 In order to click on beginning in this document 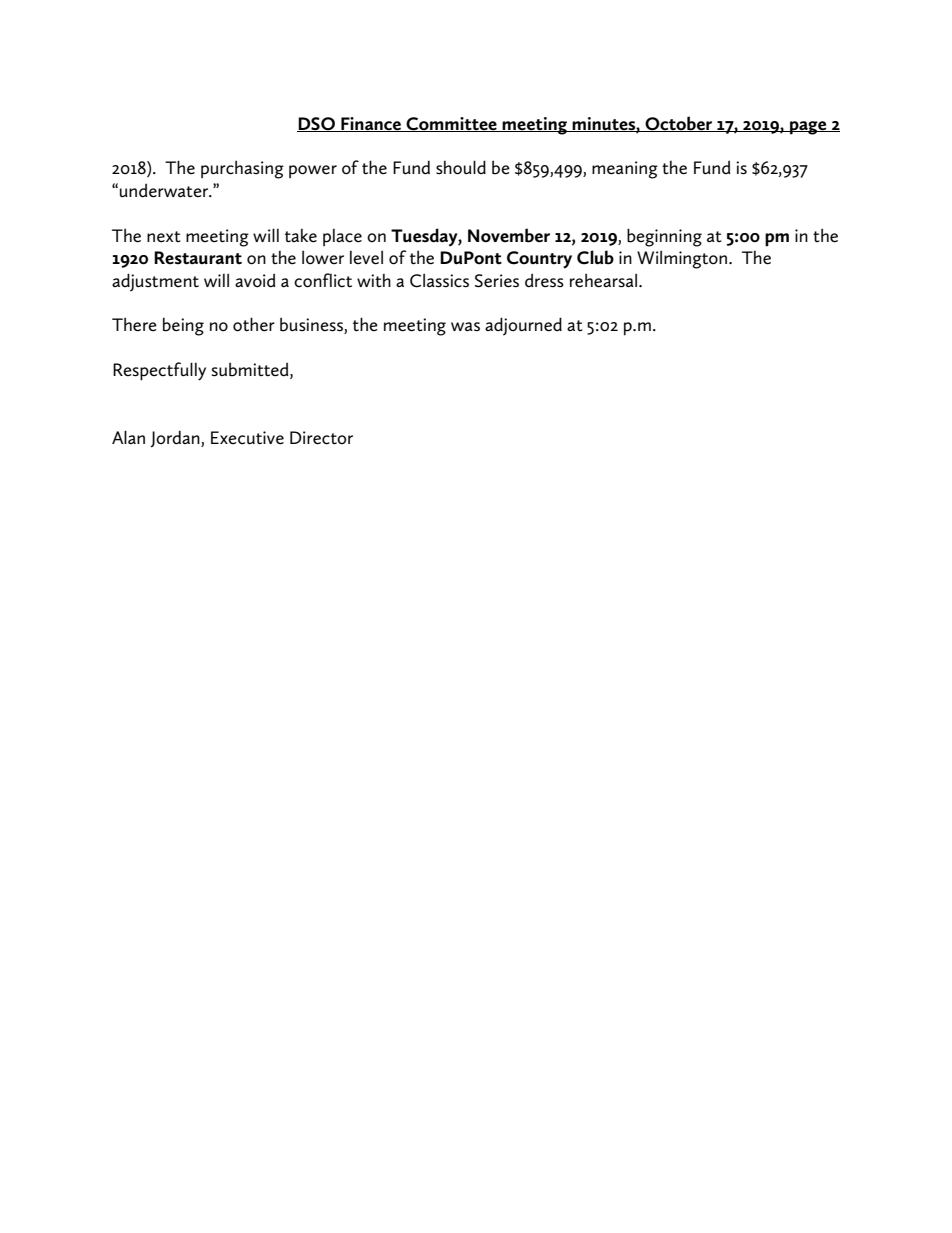, I will do `click(664, 237)`.
